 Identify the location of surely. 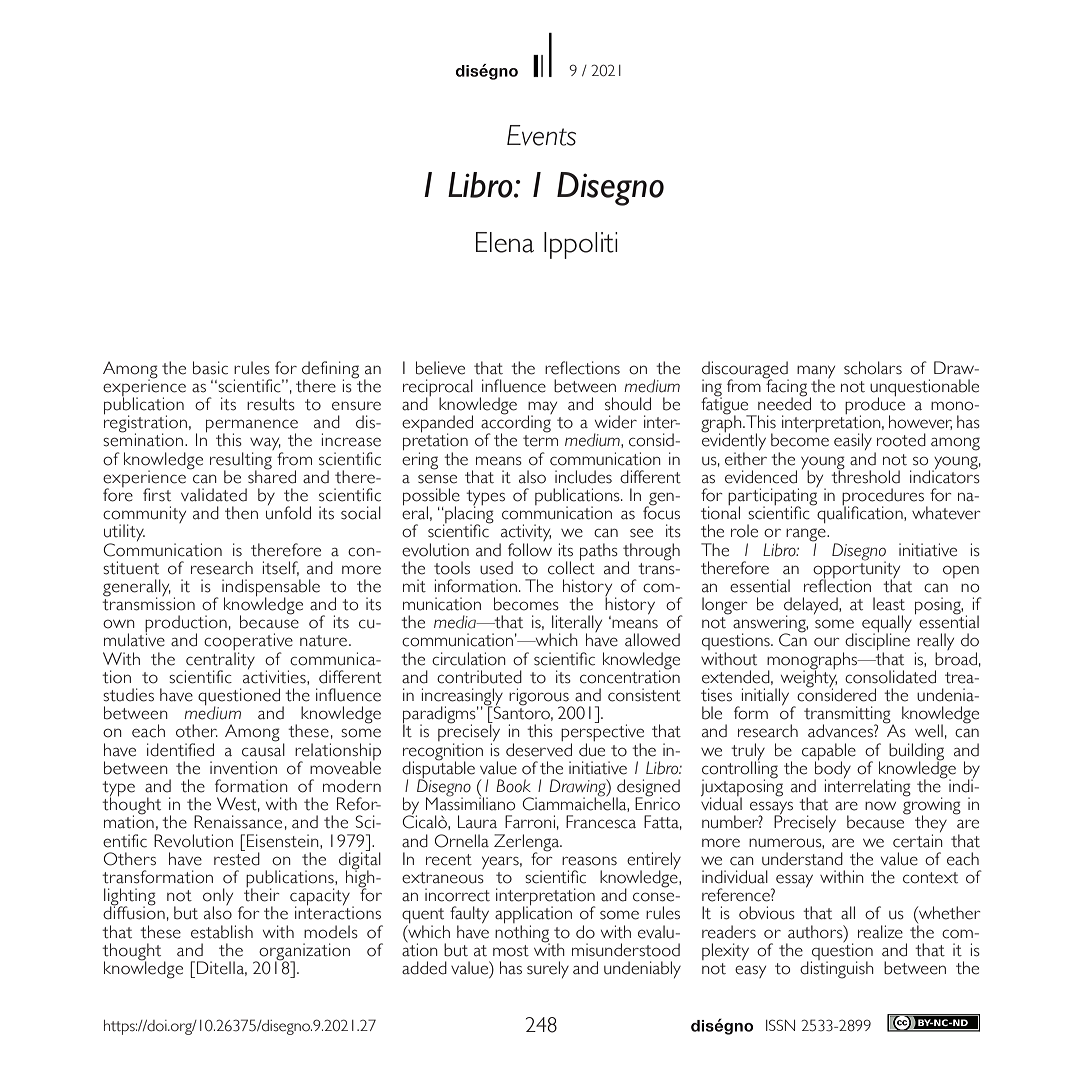
(548, 969).
